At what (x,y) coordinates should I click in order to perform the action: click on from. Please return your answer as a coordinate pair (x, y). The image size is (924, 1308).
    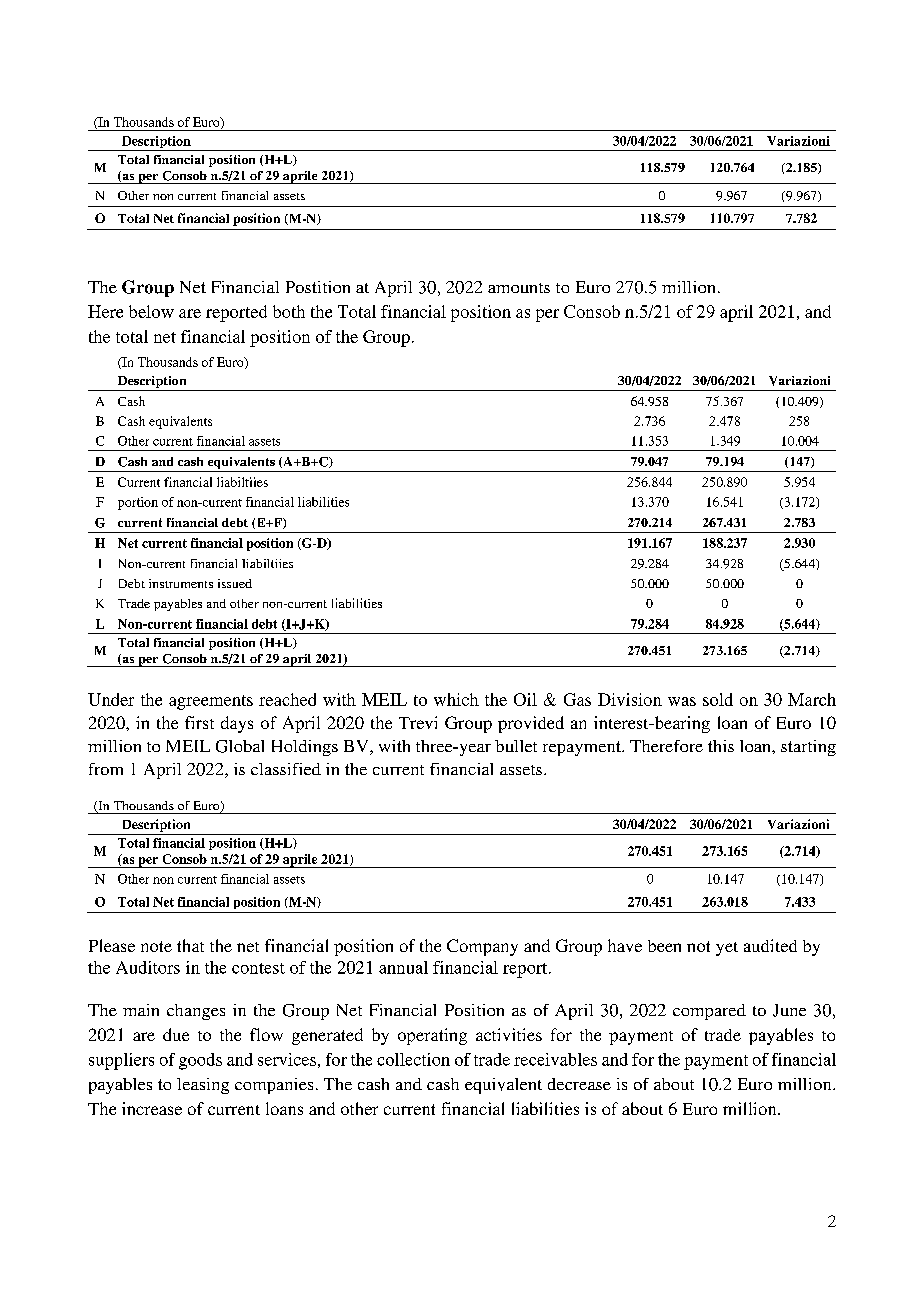
    Looking at the image, I should click on (106, 769).
